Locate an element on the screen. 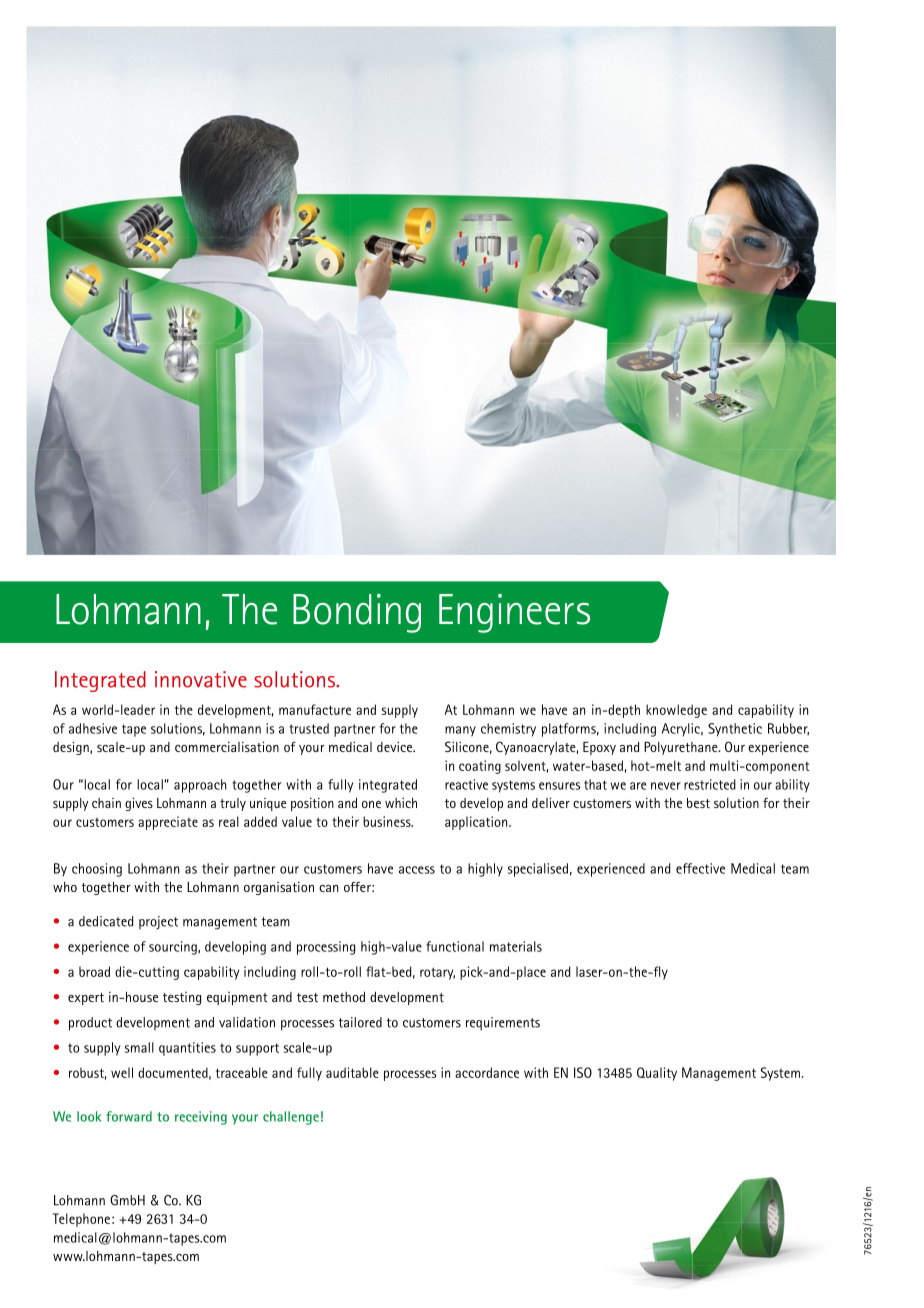 Image resolution: width=924 pixels, height=1308 pixels. challenge is located at coordinates (291, 1118).
